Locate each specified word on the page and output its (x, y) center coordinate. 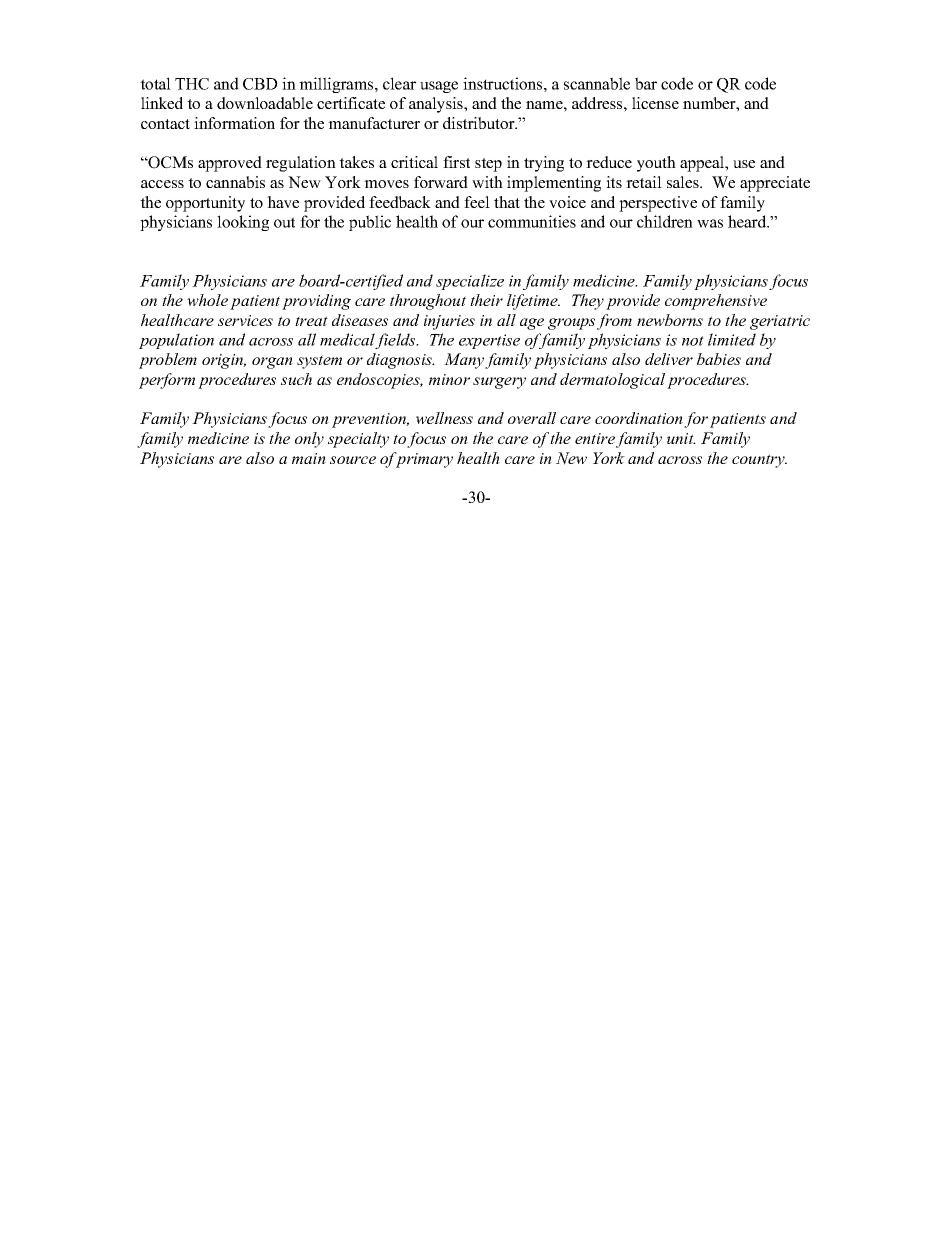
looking (243, 223)
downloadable (265, 103)
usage (439, 87)
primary (423, 460)
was (710, 223)
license (655, 103)
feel (477, 202)
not (693, 341)
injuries (449, 322)
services (245, 320)
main (309, 458)
